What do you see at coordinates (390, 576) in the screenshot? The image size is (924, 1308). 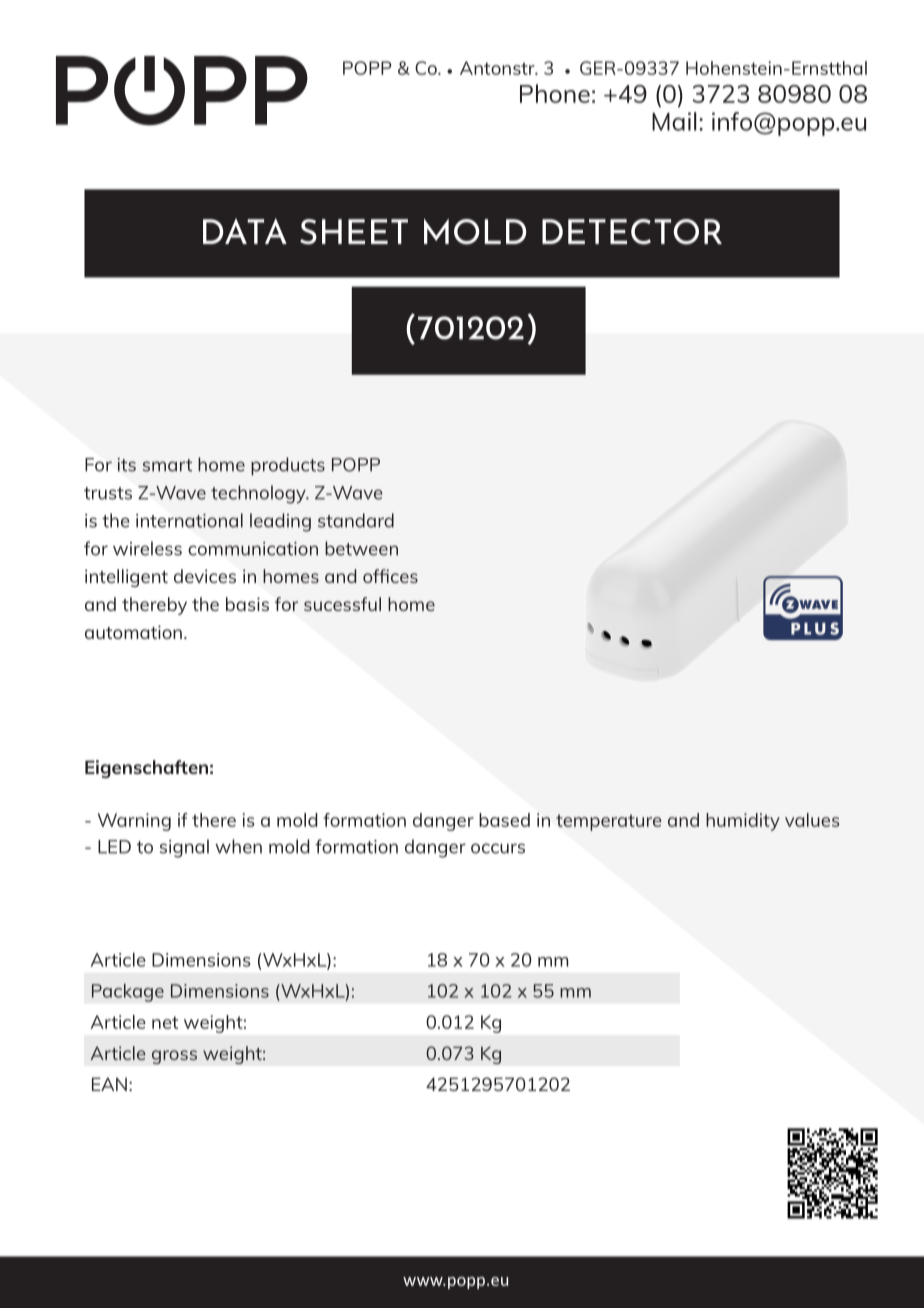 I see `offices` at bounding box center [390, 576].
